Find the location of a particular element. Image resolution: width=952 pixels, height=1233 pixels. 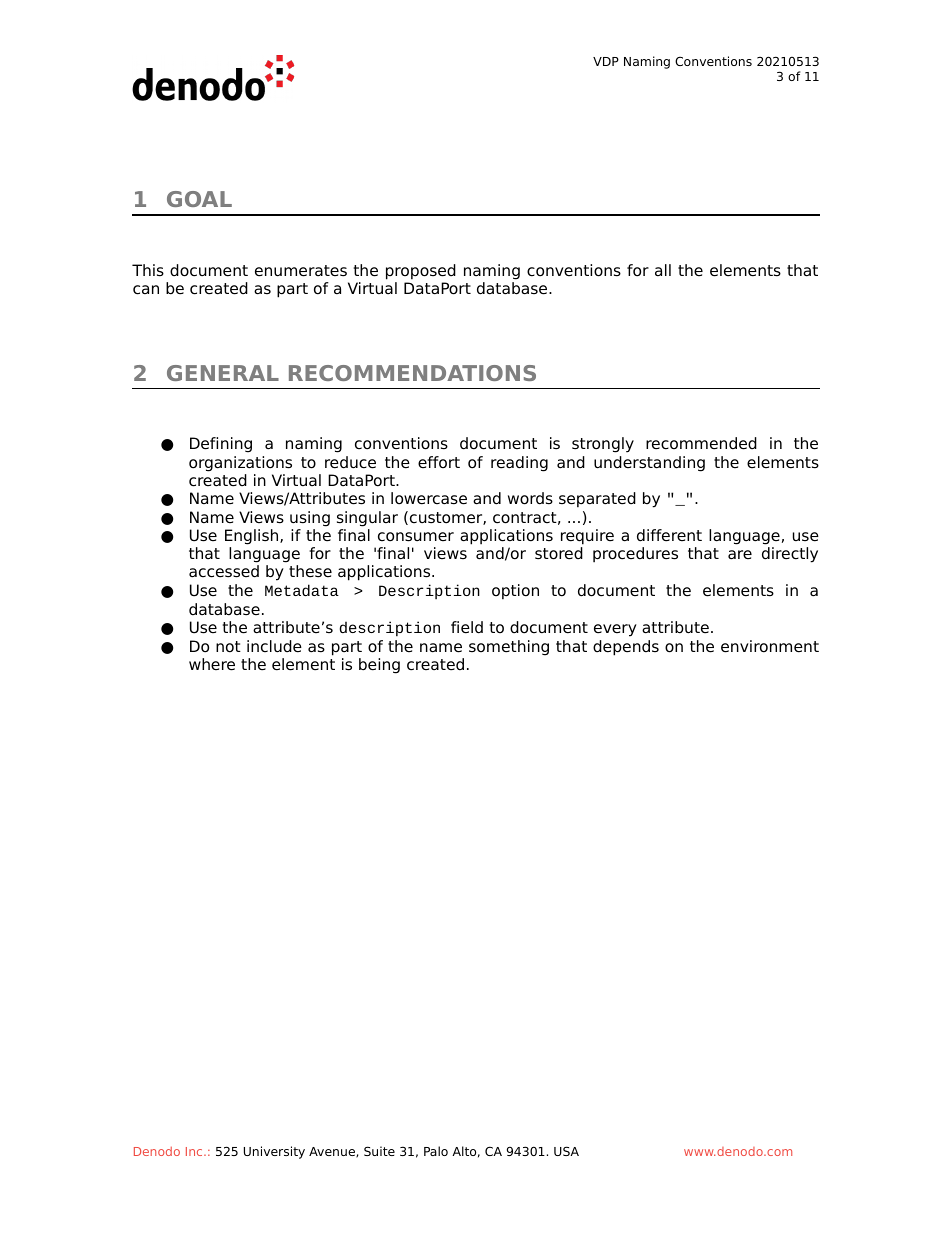

University is located at coordinates (274, 1152).
